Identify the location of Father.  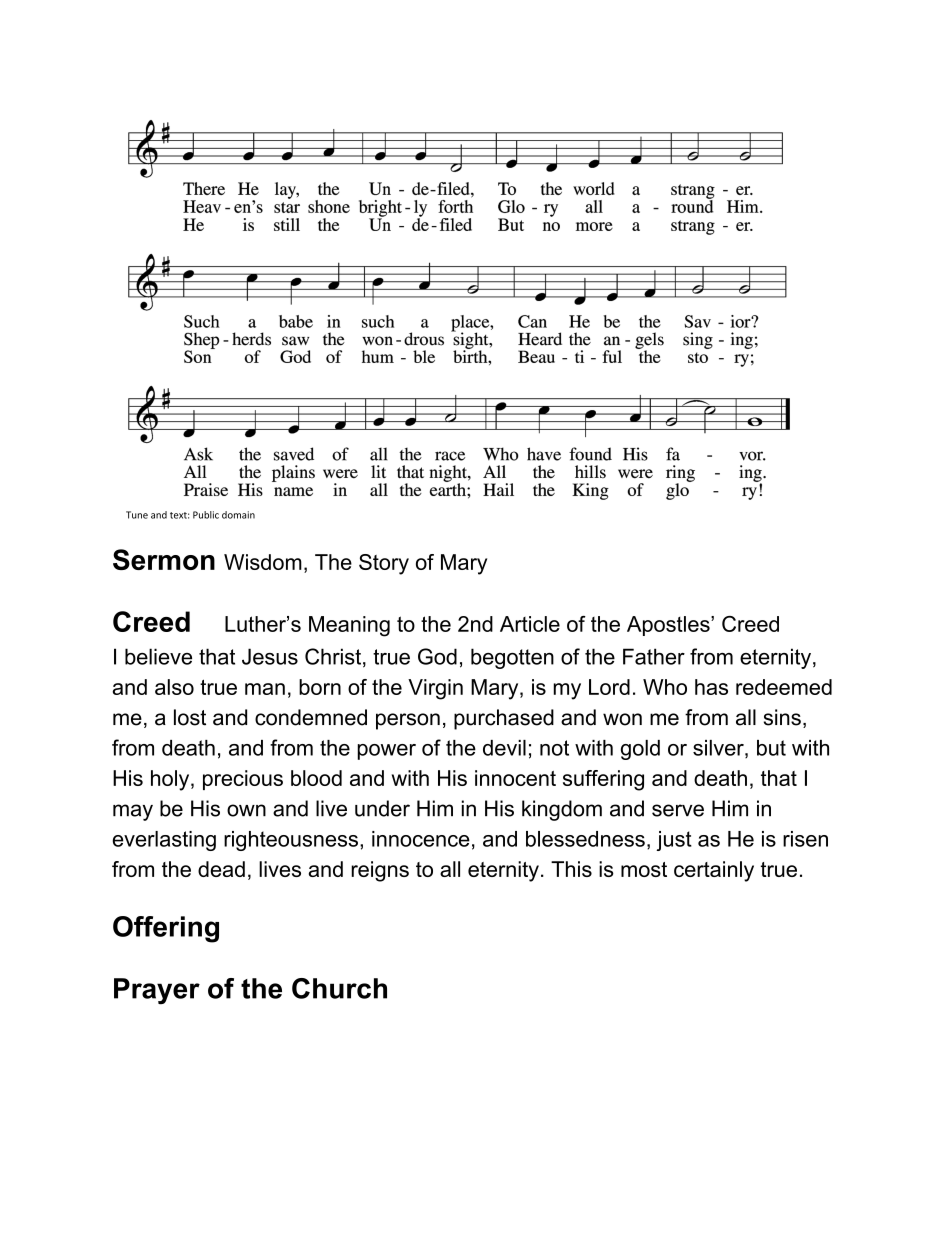
(654, 656).
